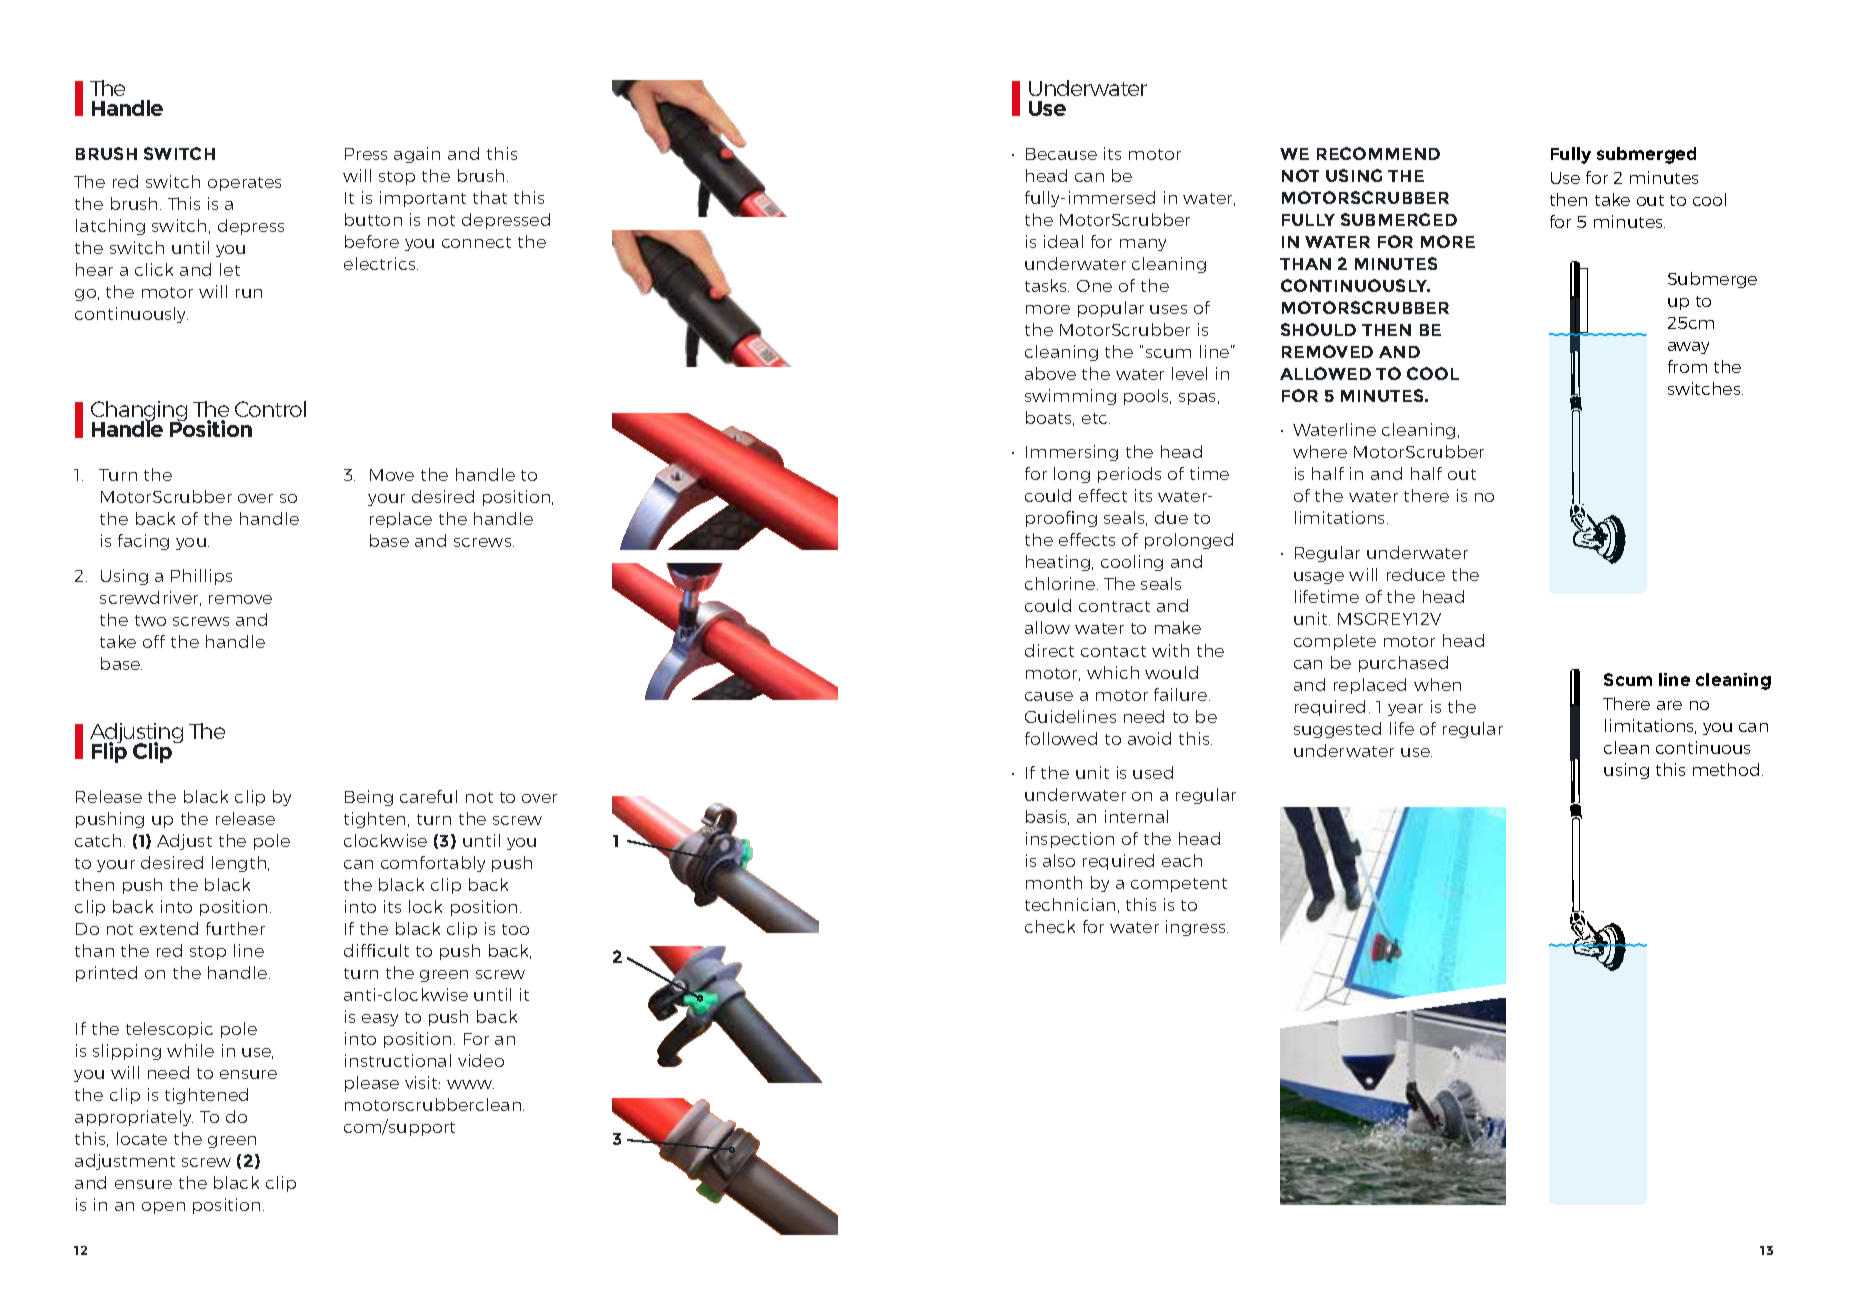 The width and height of the screenshot is (1849, 1311). I want to click on direct, so click(1049, 650).
